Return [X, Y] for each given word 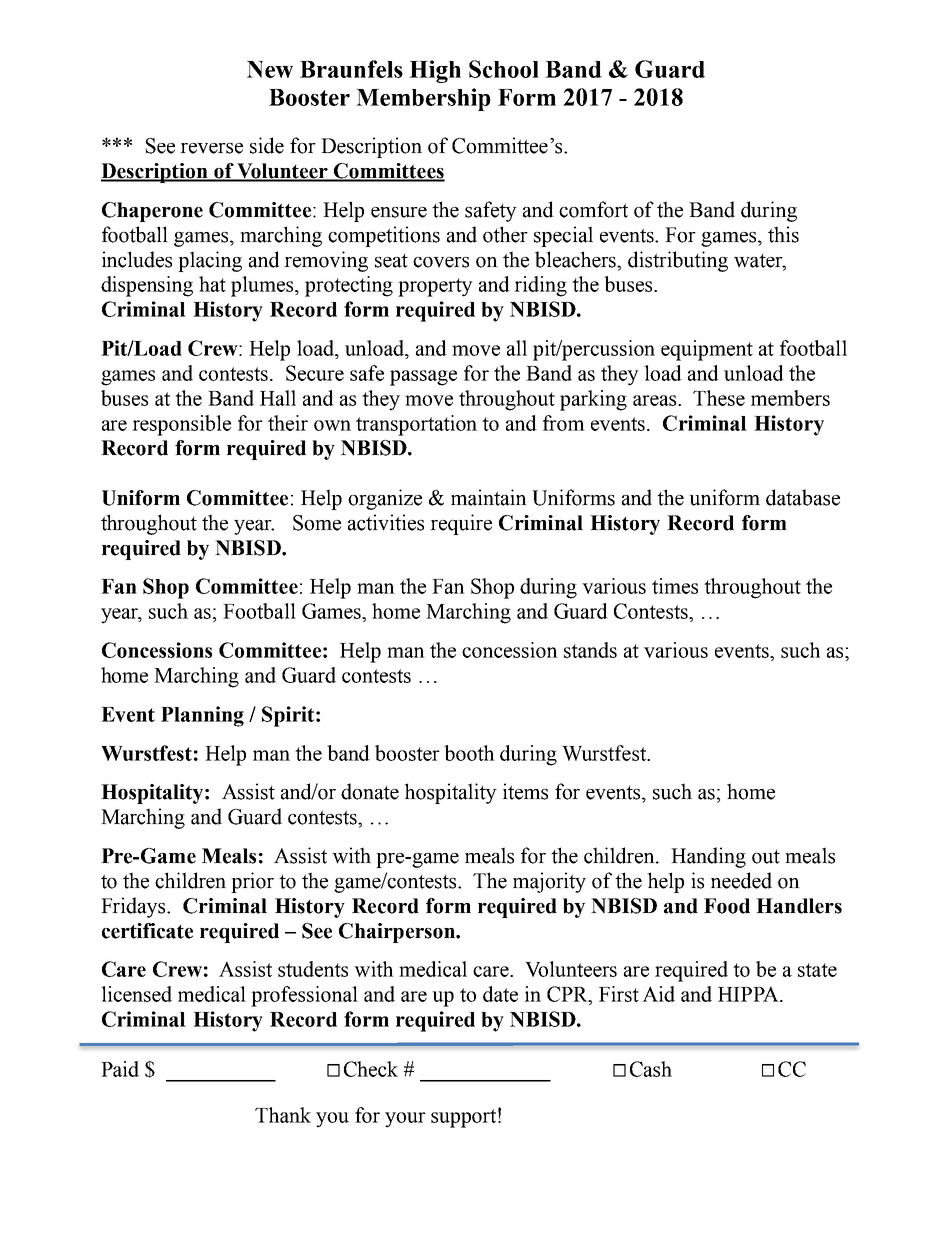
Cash [651, 1069]
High [435, 71]
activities [386, 522]
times [675, 586]
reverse [211, 148]
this [783, 234]
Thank [283, 1115]
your [405, 1120]
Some [317, 523]
